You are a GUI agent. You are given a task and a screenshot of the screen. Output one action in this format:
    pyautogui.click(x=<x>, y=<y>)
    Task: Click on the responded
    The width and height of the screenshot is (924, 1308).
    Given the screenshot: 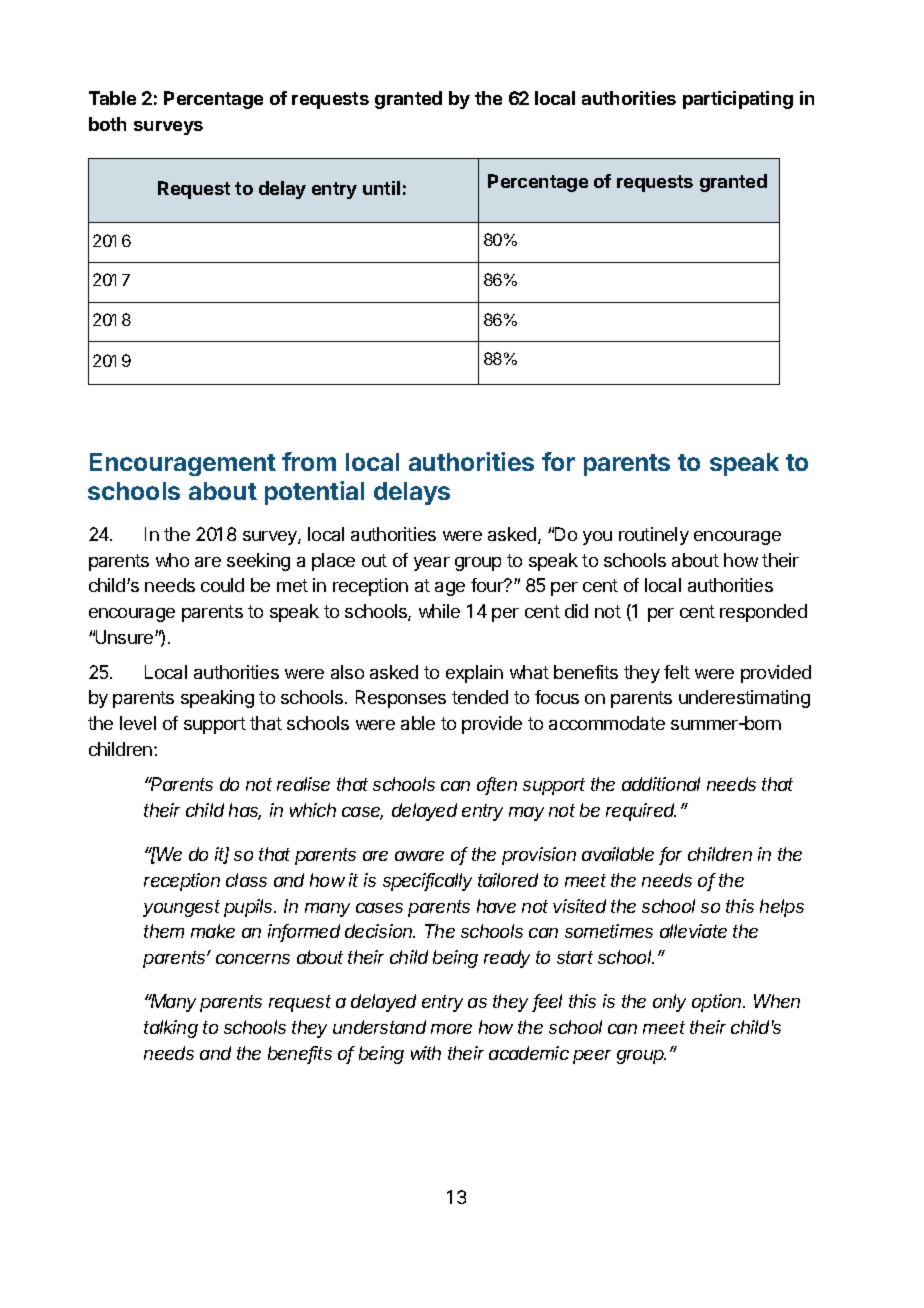 What is the action you would take?
    pyautogui.click(x=763, y=613)
